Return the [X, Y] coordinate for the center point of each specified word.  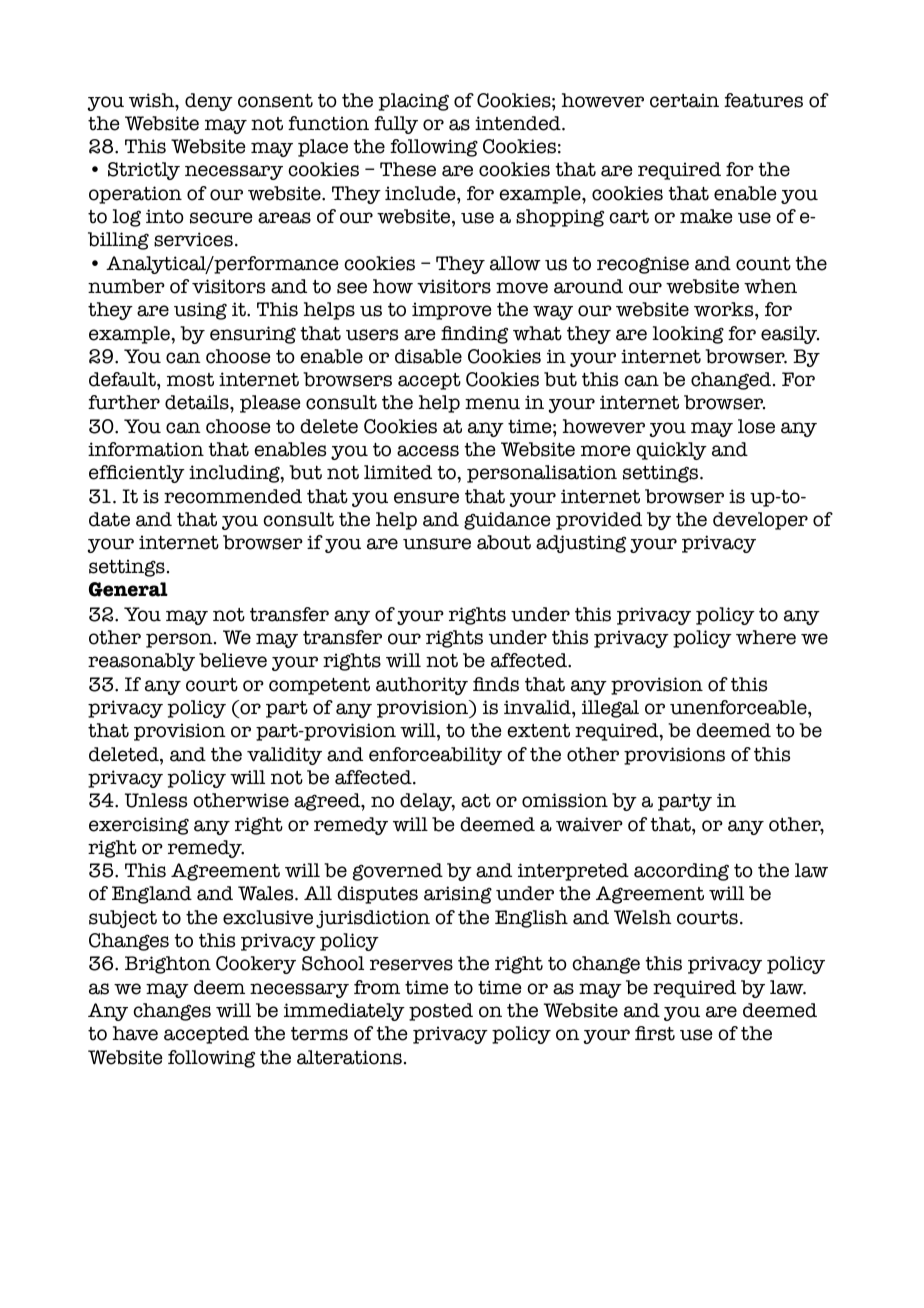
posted [441, 1012]
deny [209, 102]
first [655, 1033]
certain [684, 100]
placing [414, 102]
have [135, 1033]
